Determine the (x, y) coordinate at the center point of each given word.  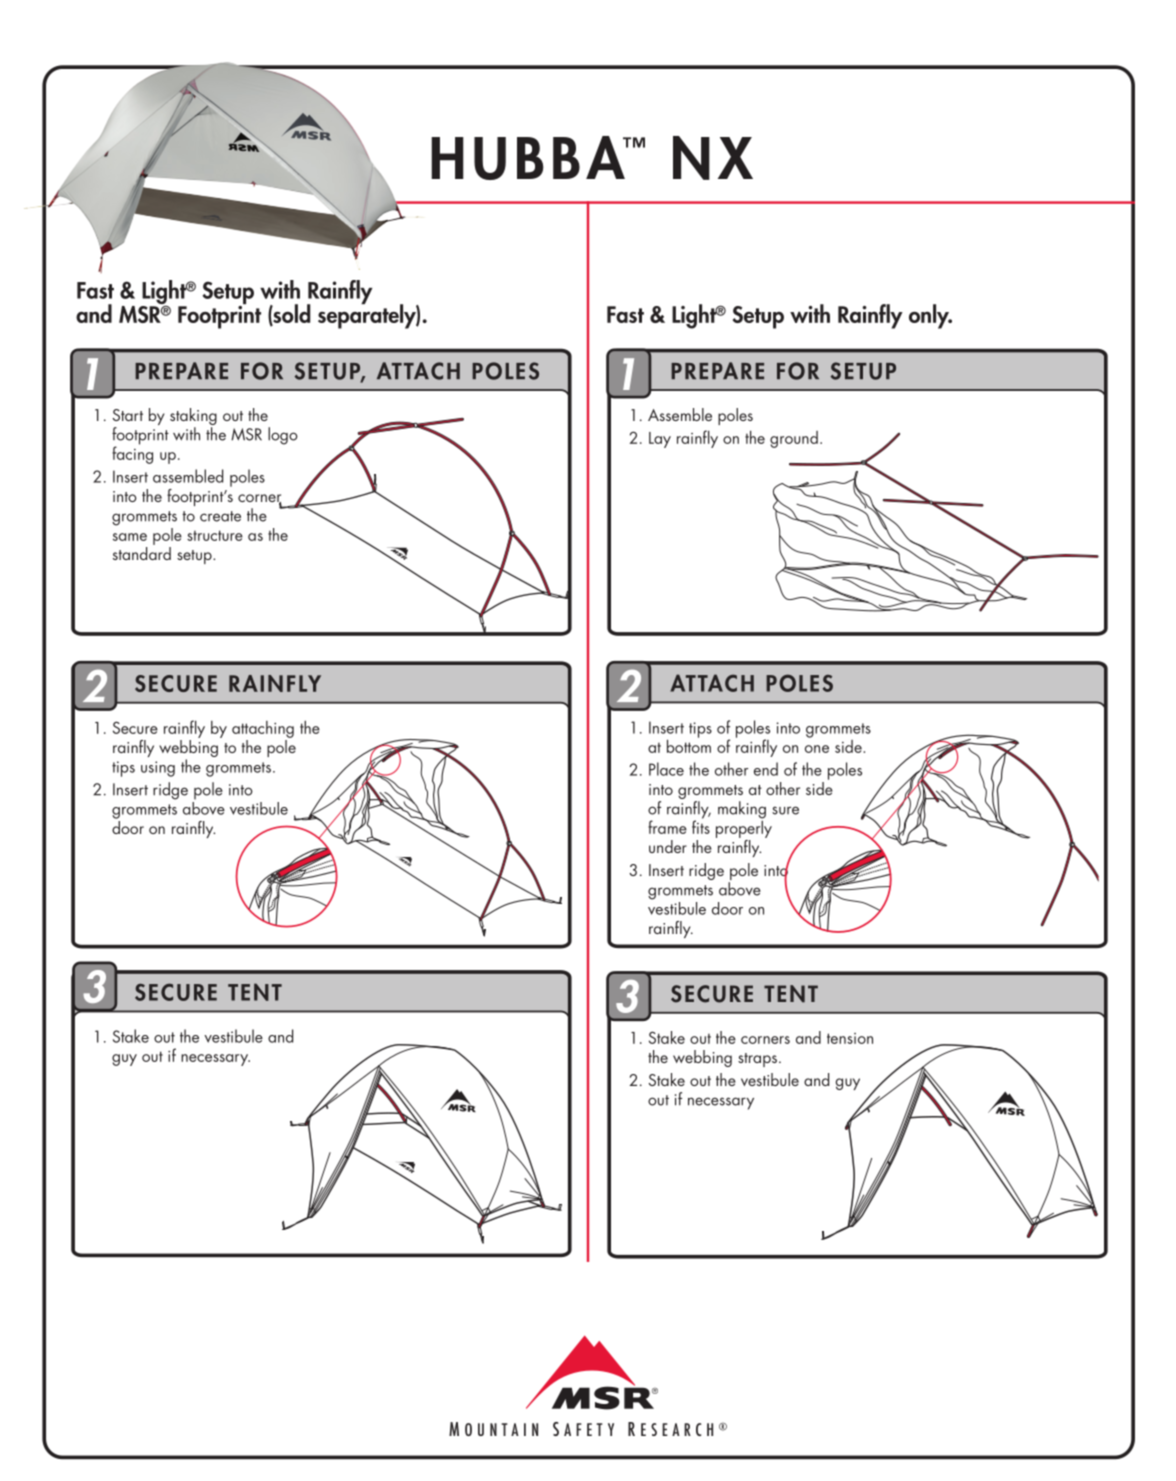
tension (850, 1038)
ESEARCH (677, 1429)
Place (666, 769)
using (158, 769)
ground (794, 439)
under (668, 846)
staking (193, 418)
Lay (660, 440)
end (766, 769)
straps (757, 1060)
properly (744, 828)
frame (667, 827)
